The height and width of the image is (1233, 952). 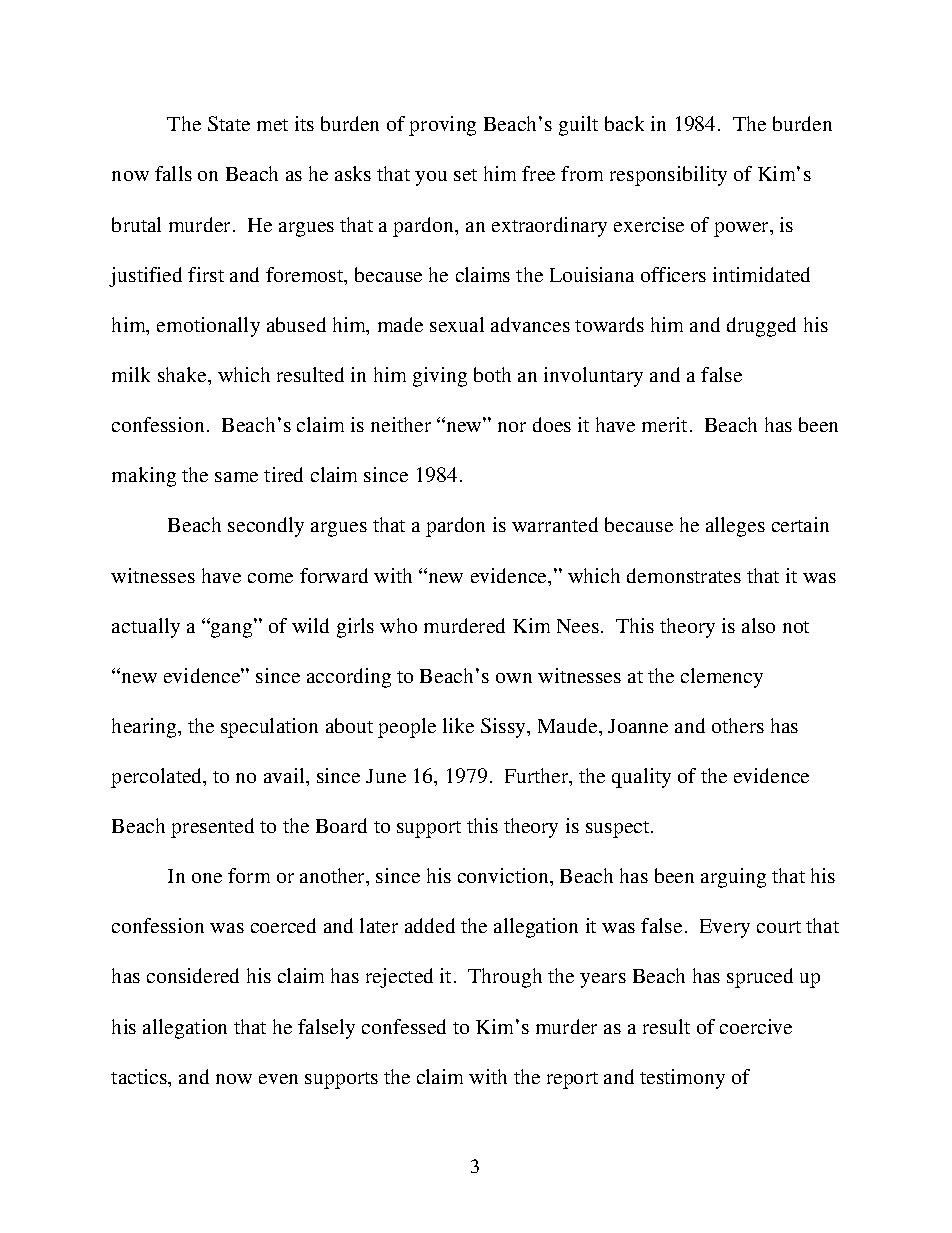 What do you see at coordinates (733, 878) in the image?
I see `arguing` at bounding box center [733, 878].
